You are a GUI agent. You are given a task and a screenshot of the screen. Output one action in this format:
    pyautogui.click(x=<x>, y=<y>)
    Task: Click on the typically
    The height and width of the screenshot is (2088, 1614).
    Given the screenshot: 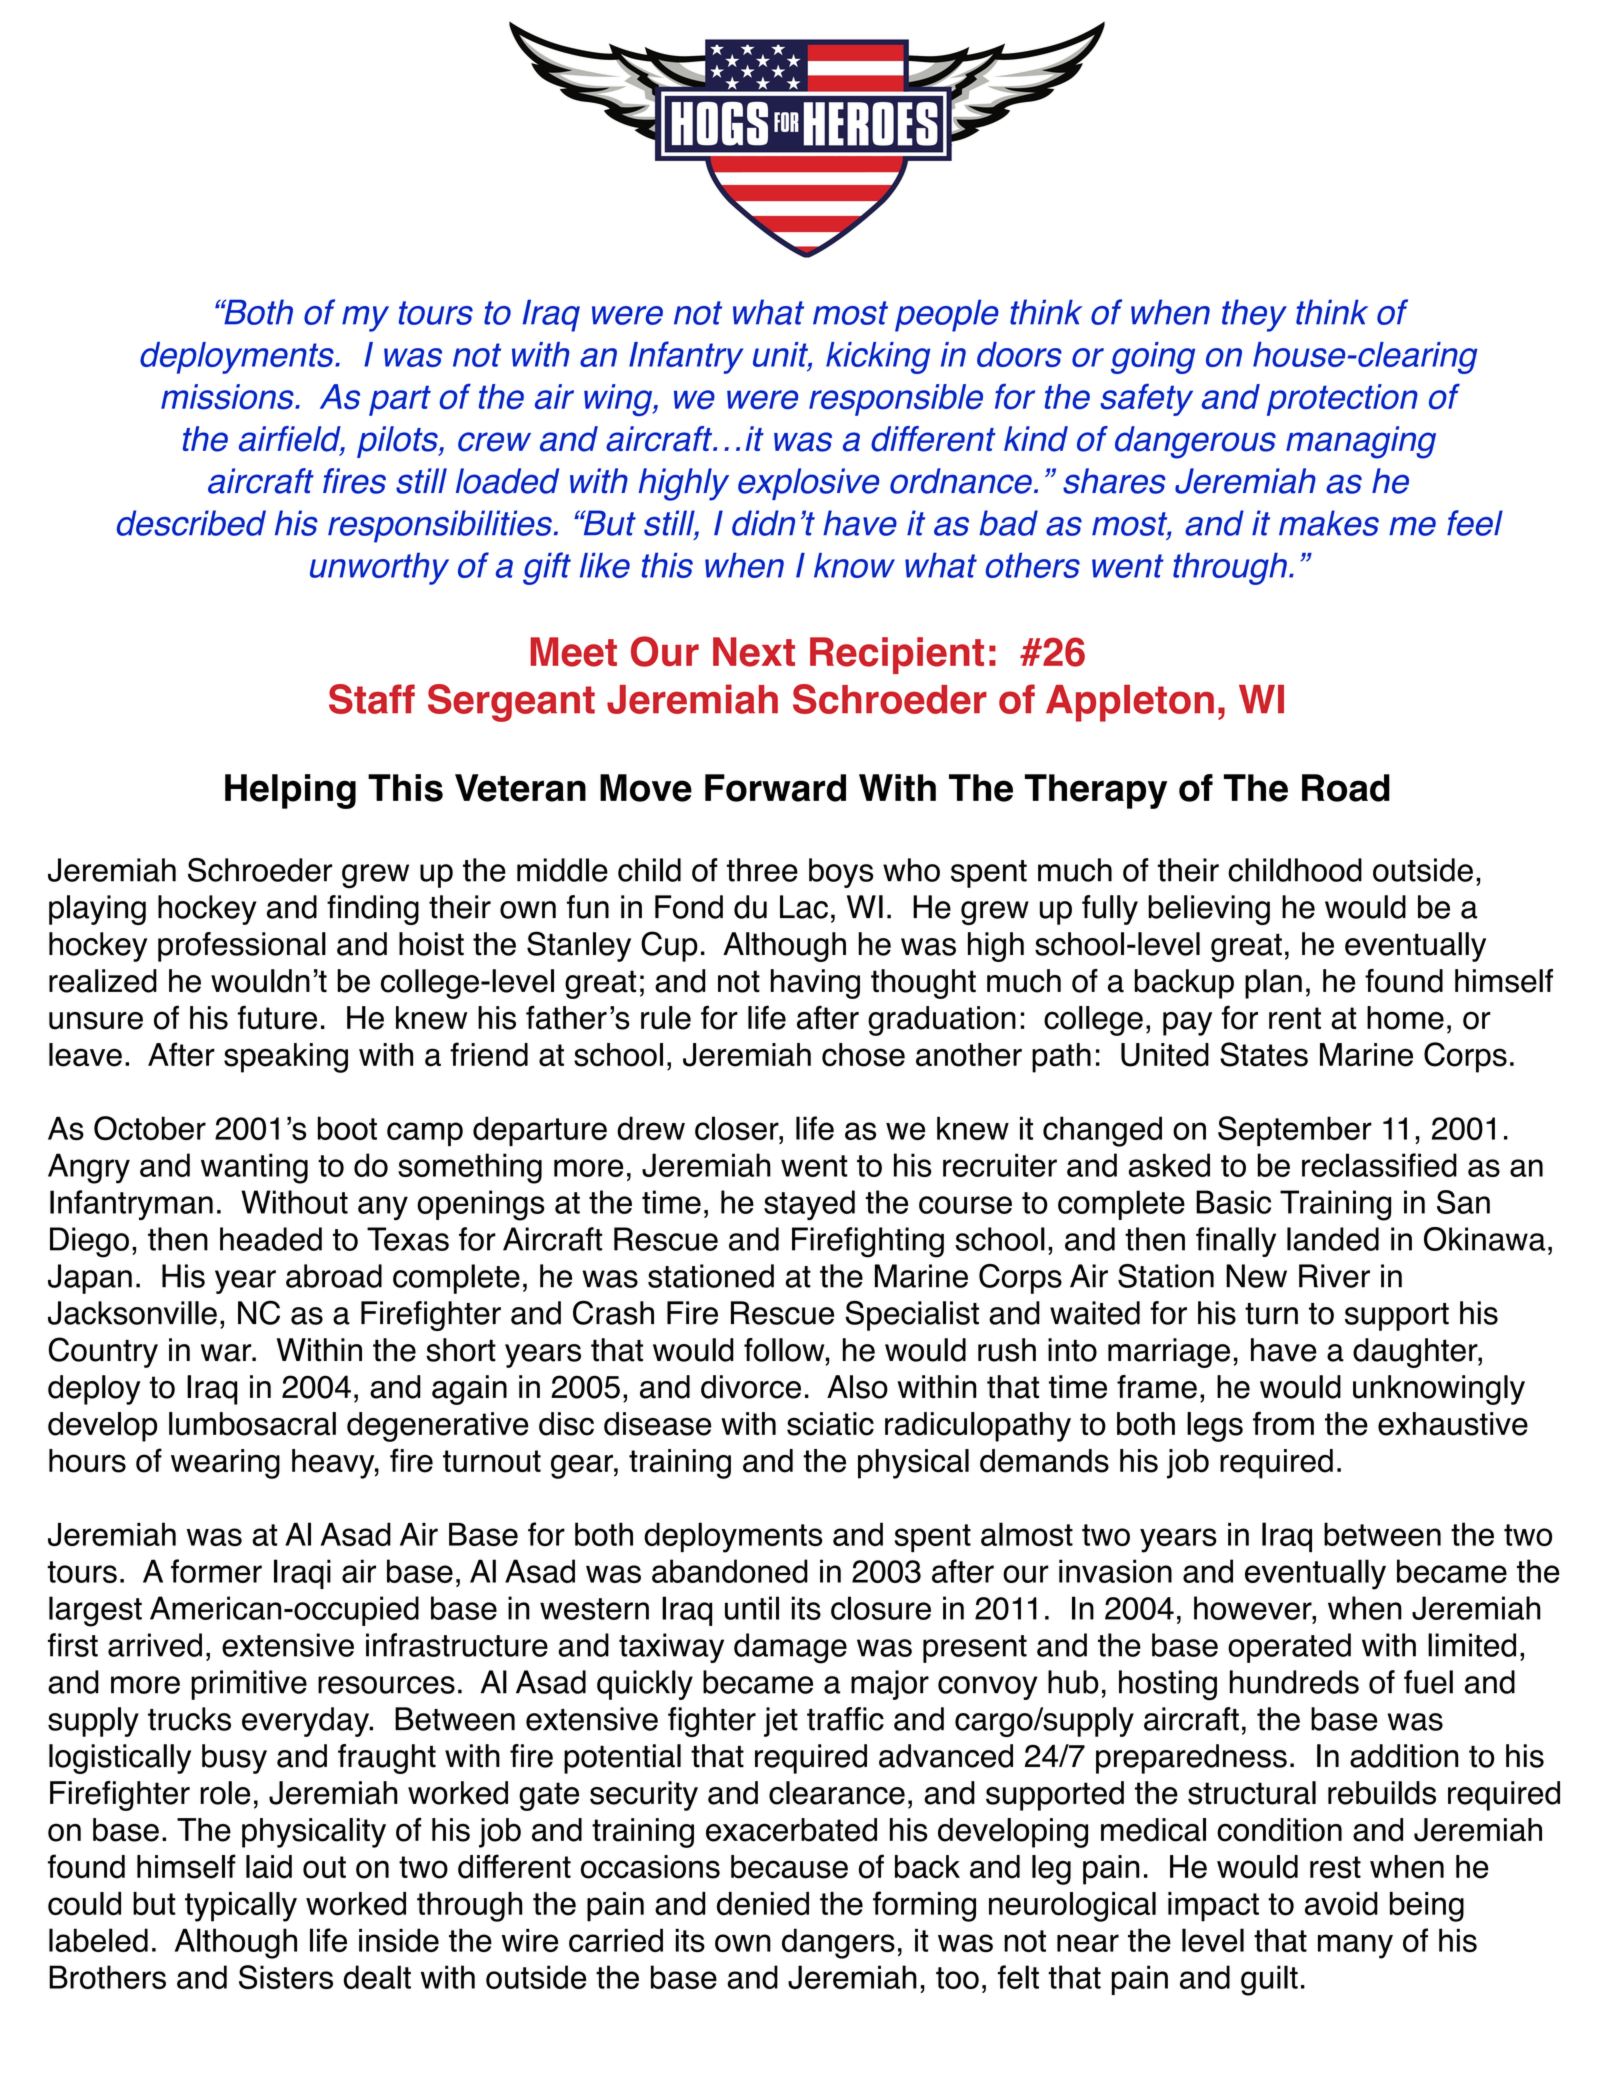 What is the action you would take?
    pyautogui.click(x=241, y=1907)
